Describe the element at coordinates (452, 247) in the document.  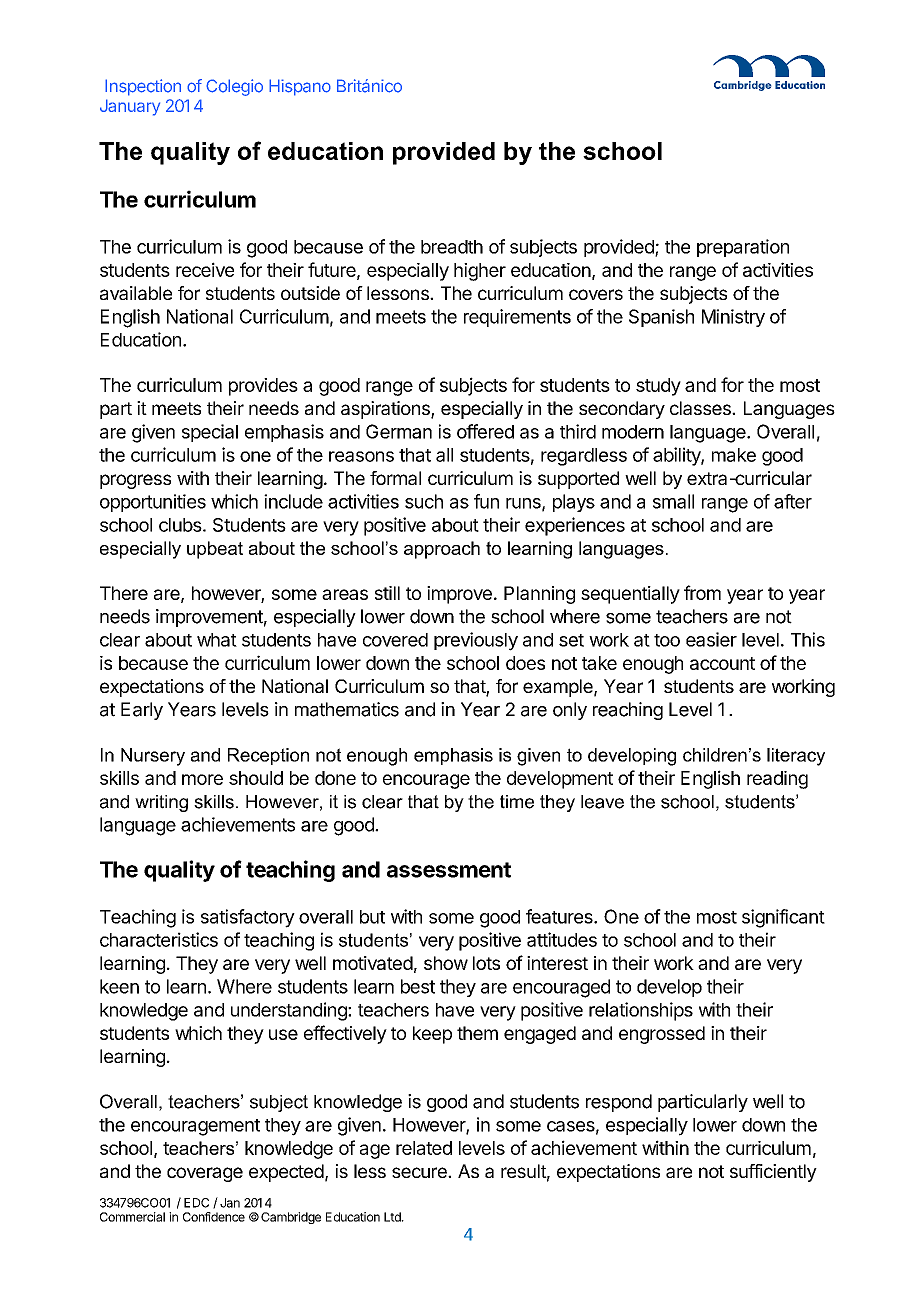
I see `breadth` at that location.
